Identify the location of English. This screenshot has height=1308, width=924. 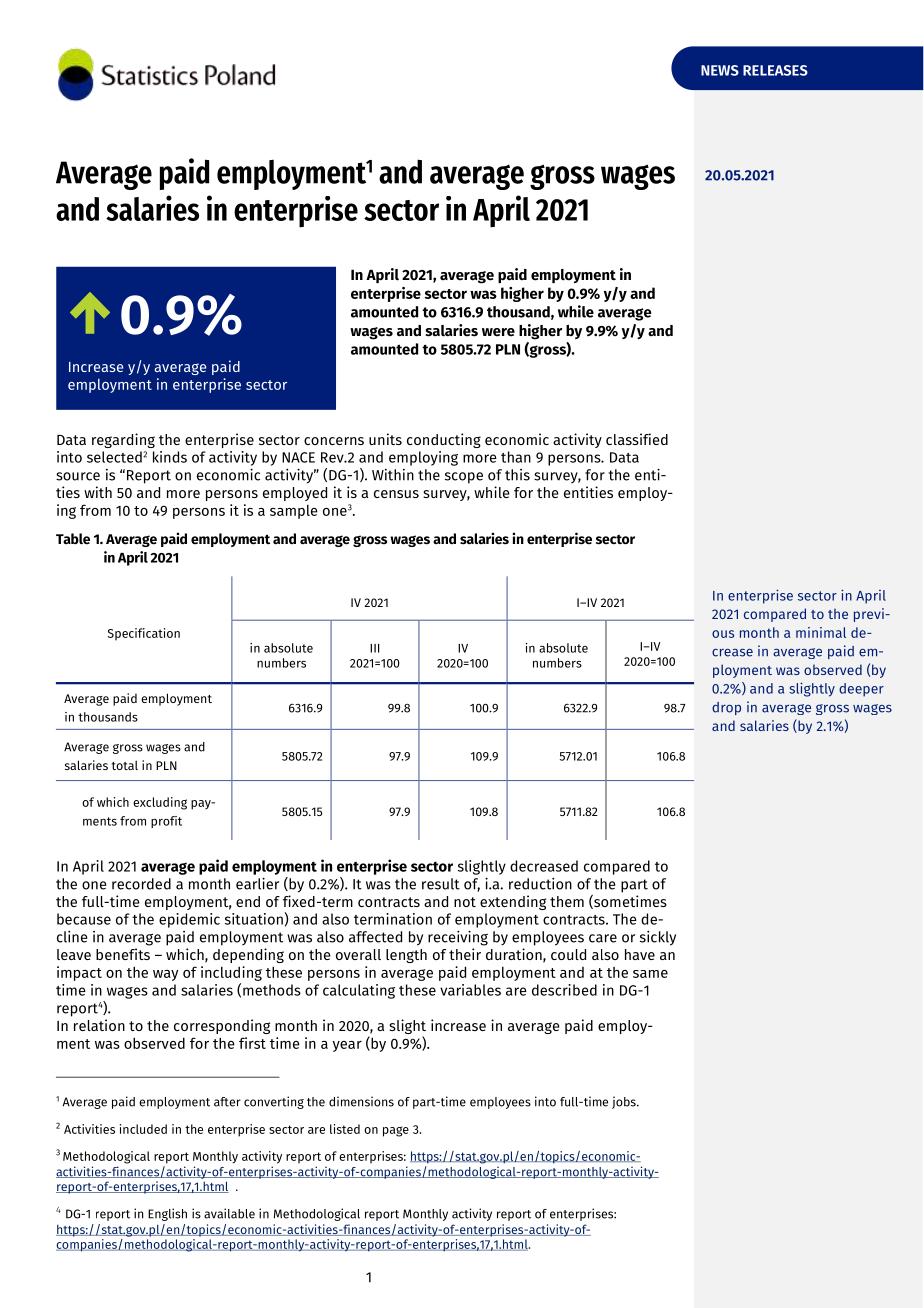
(167, 1214).
